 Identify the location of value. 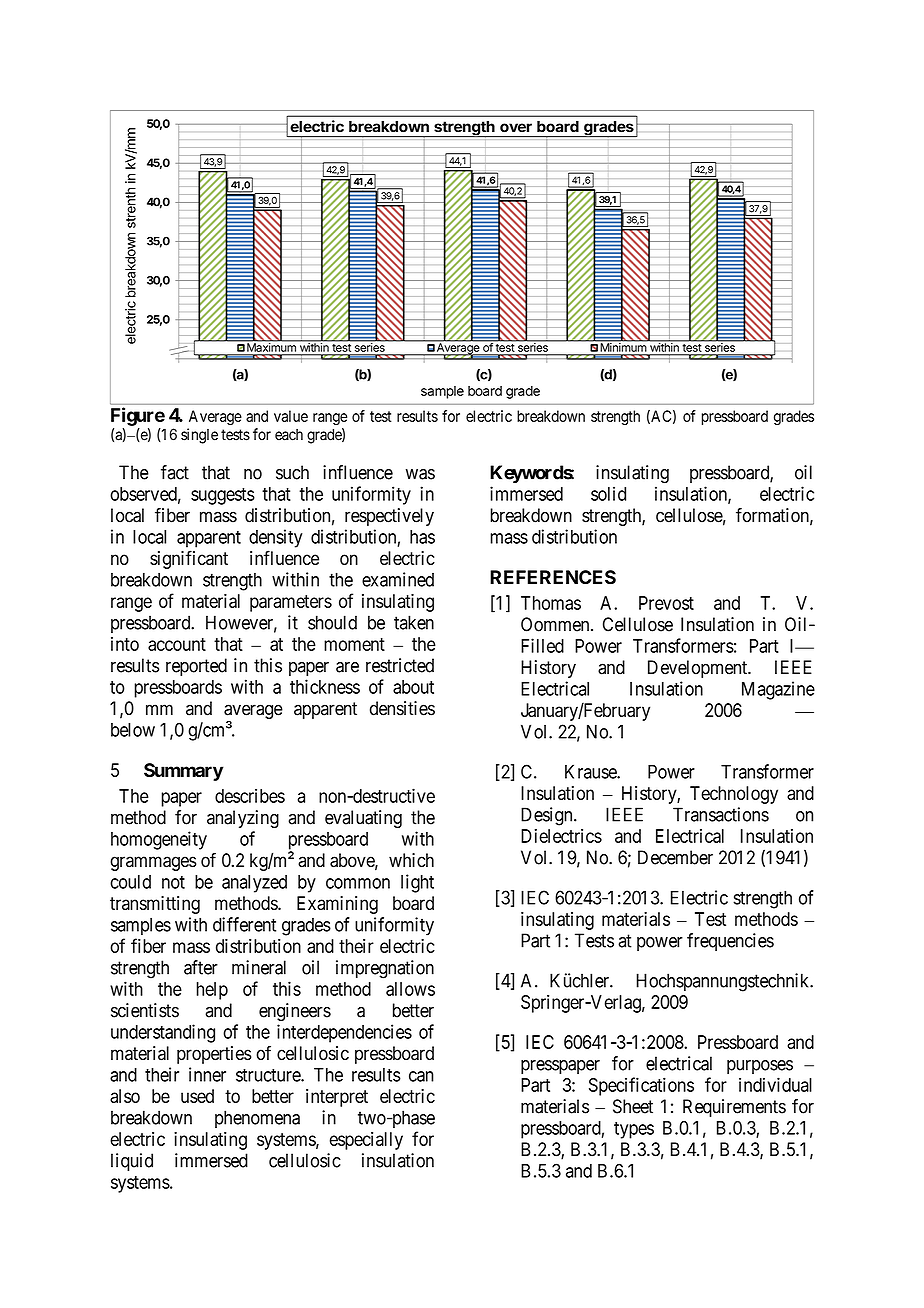
(291, 416).
